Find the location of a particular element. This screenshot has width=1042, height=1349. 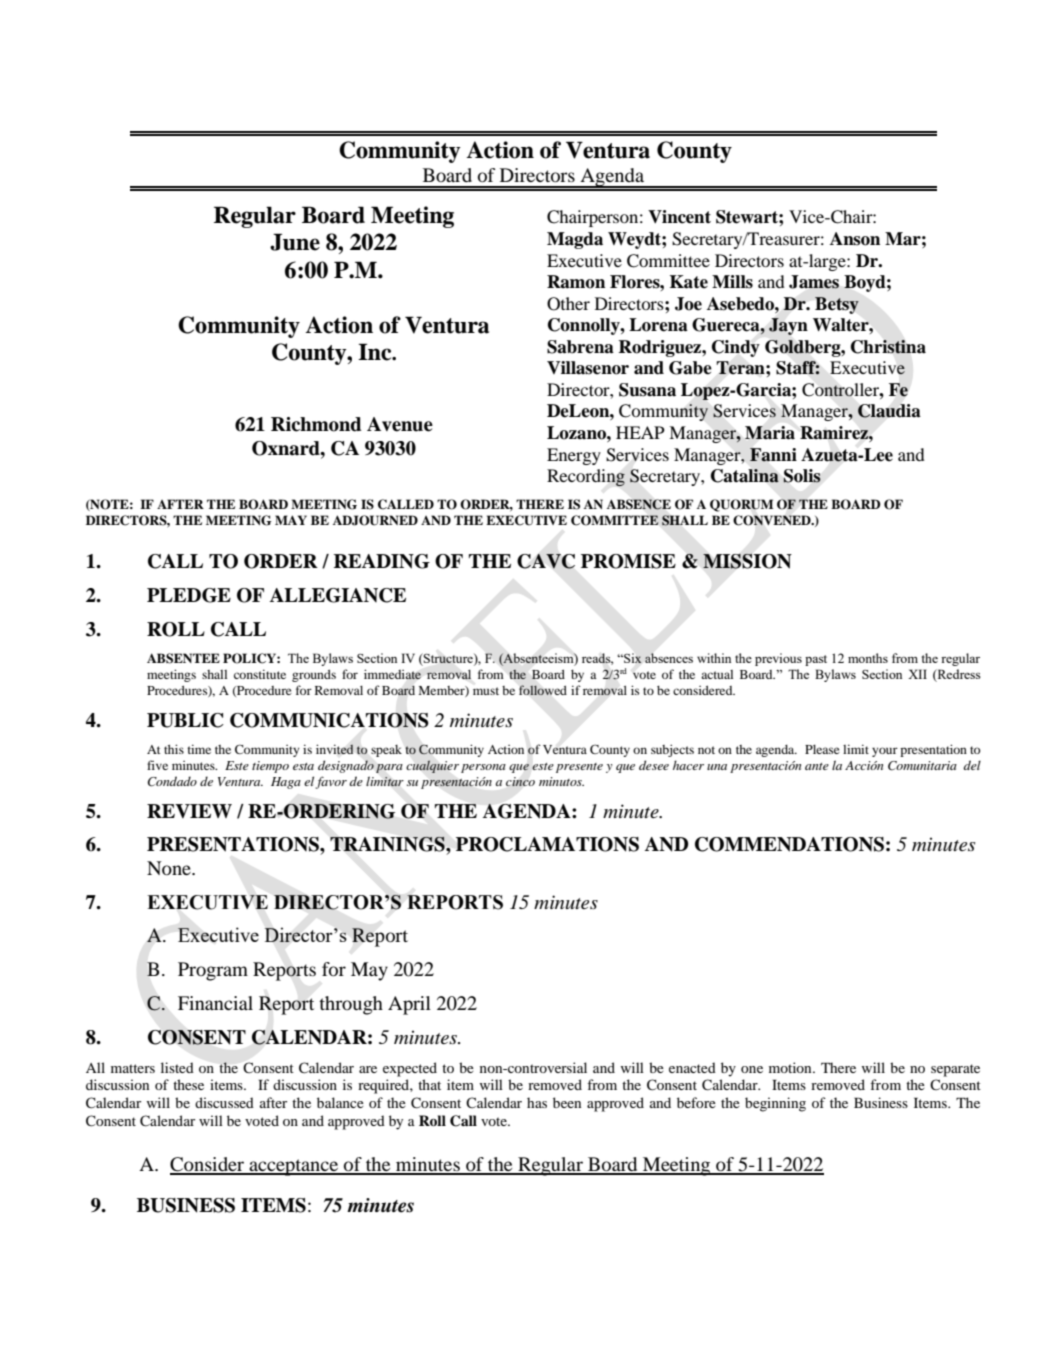

past is located at coordinates (816, 660).
